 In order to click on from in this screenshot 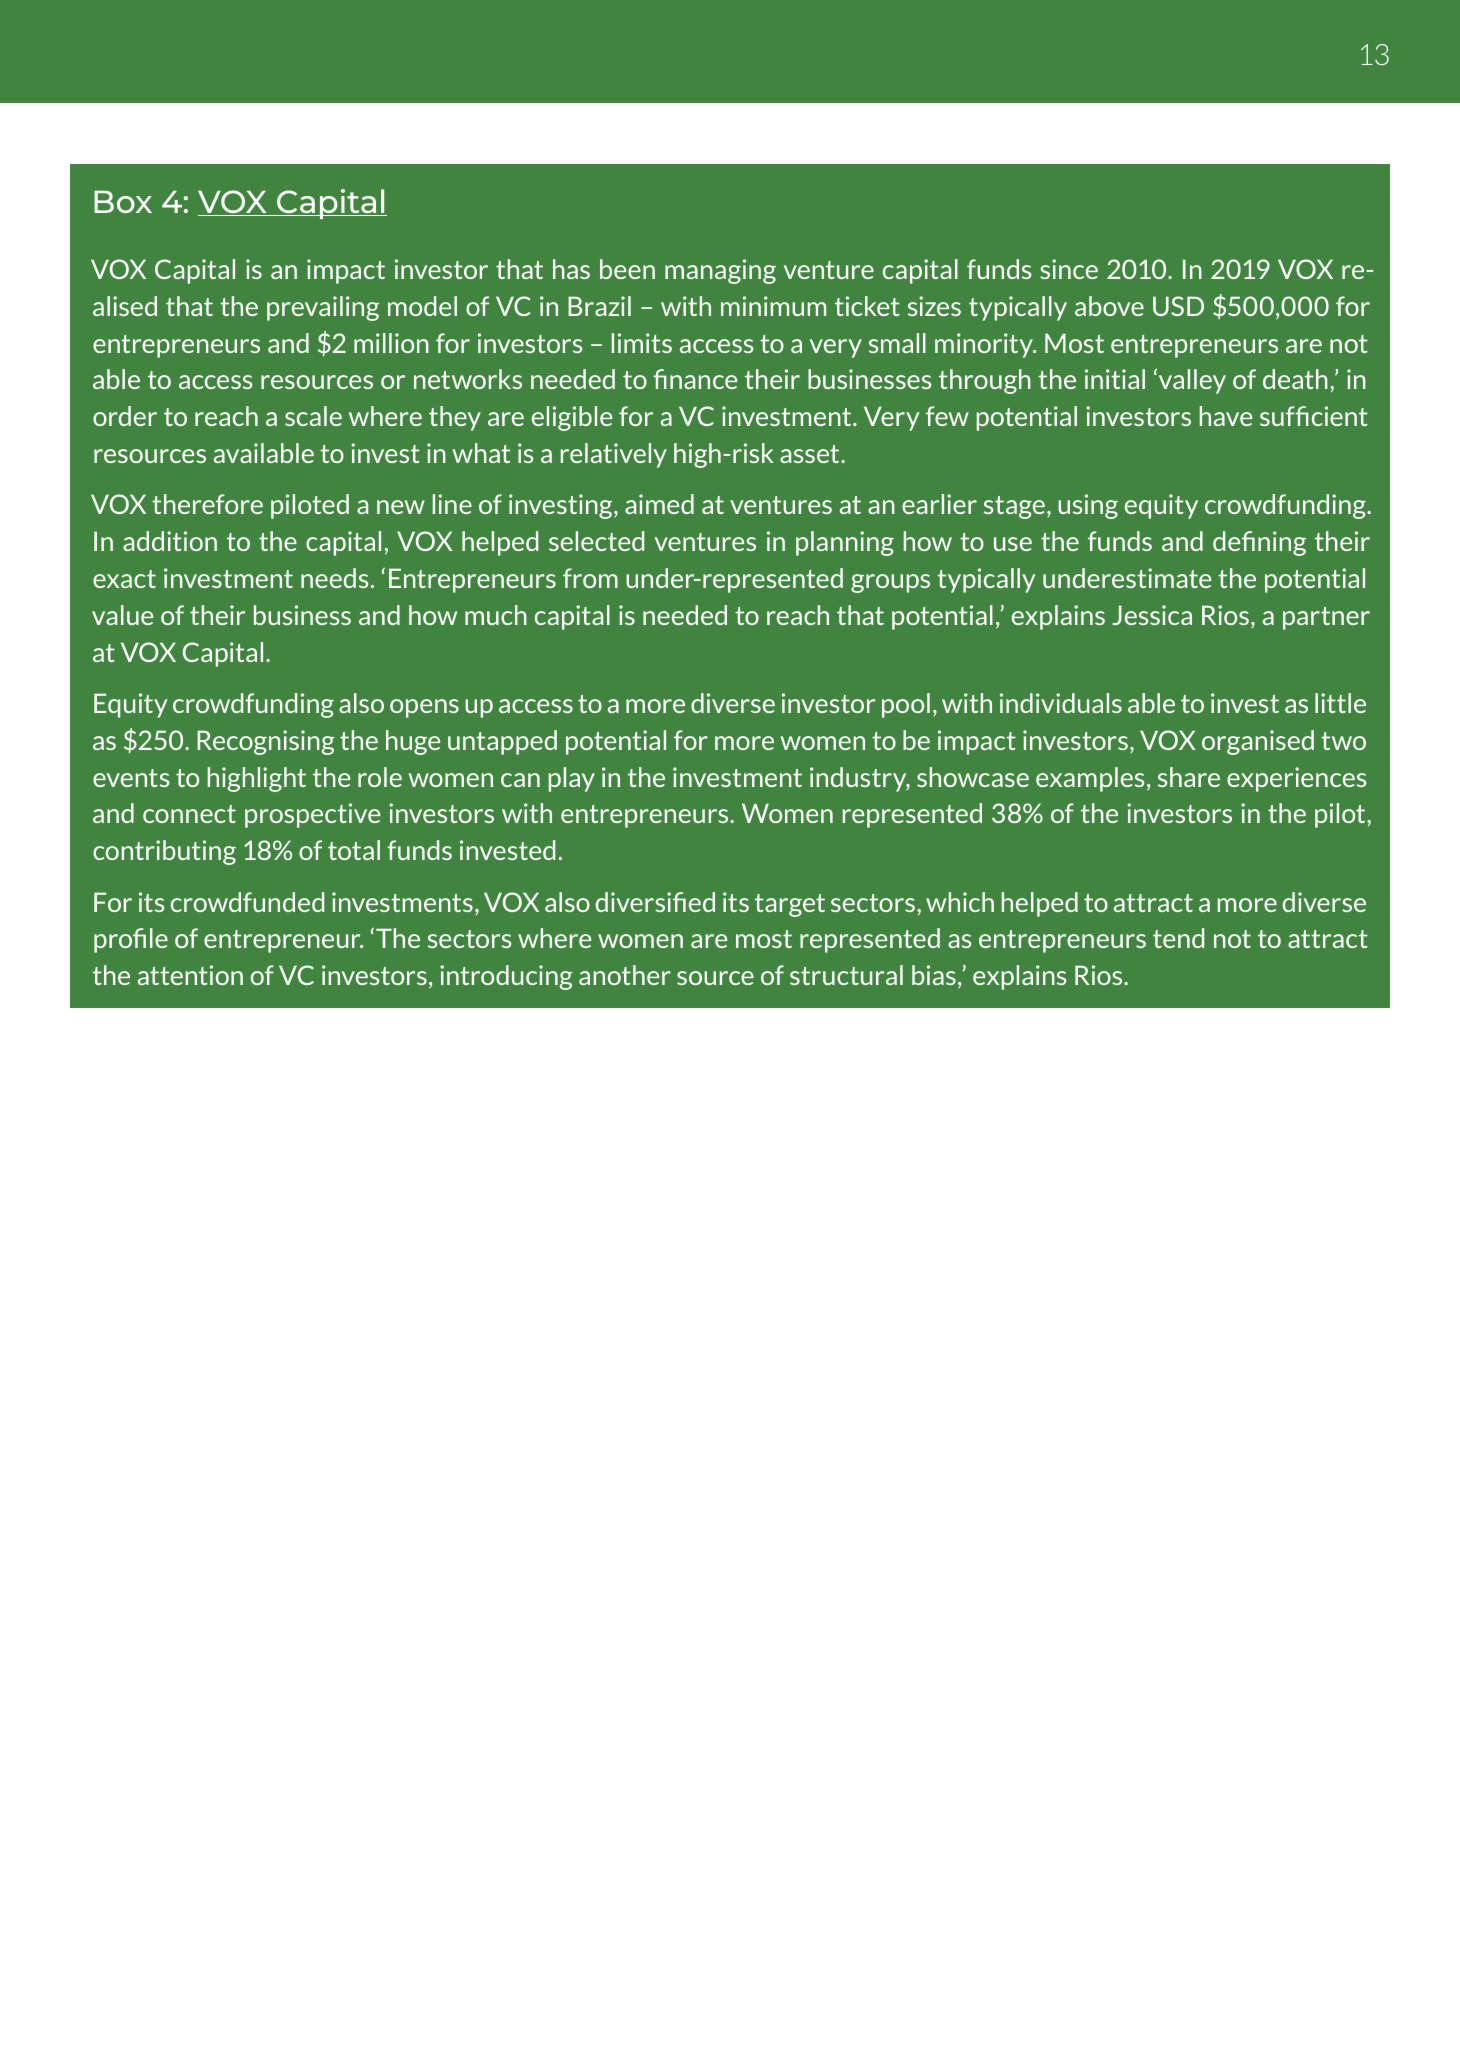, I will do `click(590, 578)`.
